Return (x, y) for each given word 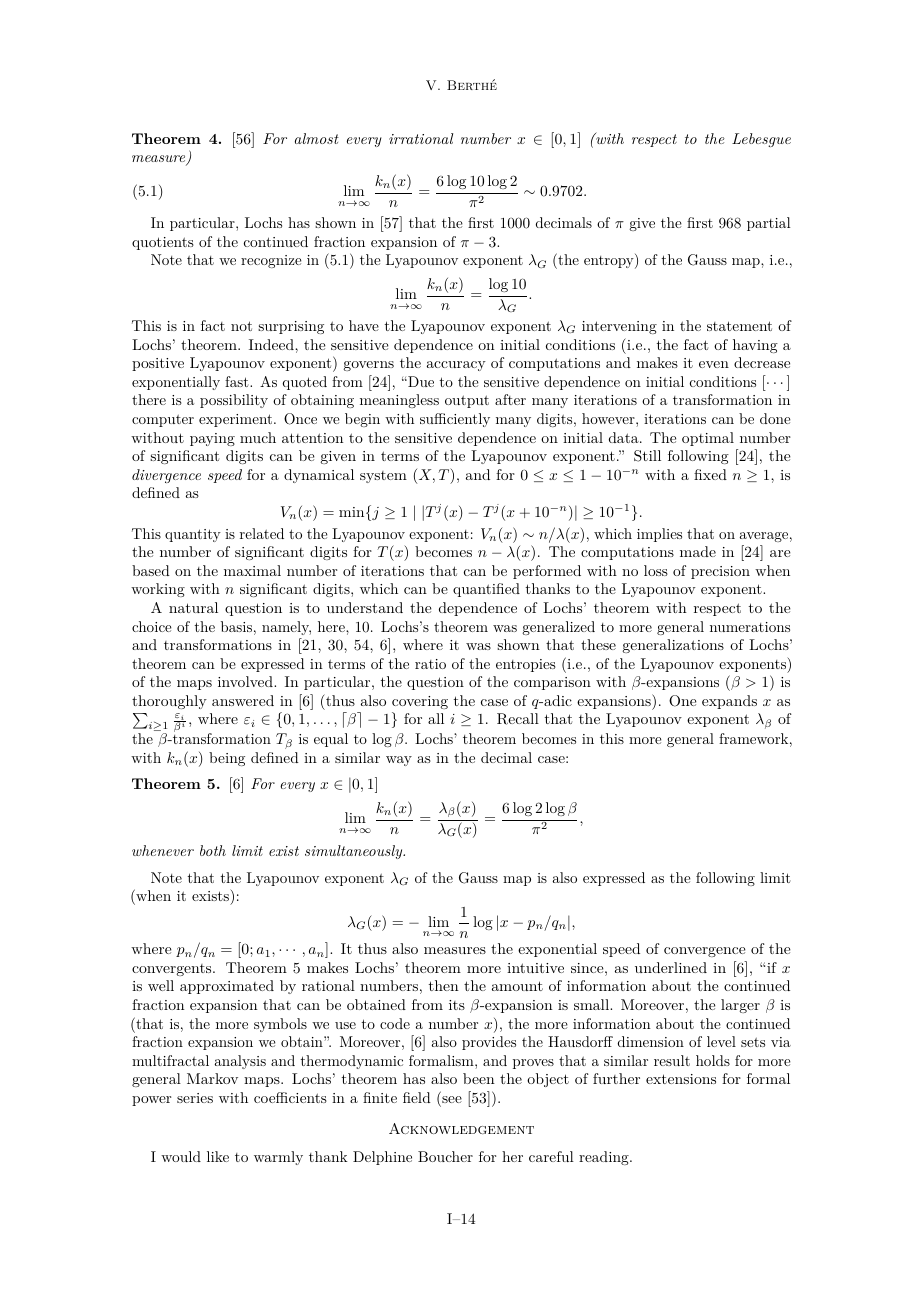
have (364, 325)
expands (729, 702)
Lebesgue (761, 140)
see (451, 1101)
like (218, 1156)
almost (317, 138)
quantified (486, 590)
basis (236, 626)
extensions (681, 1079)
